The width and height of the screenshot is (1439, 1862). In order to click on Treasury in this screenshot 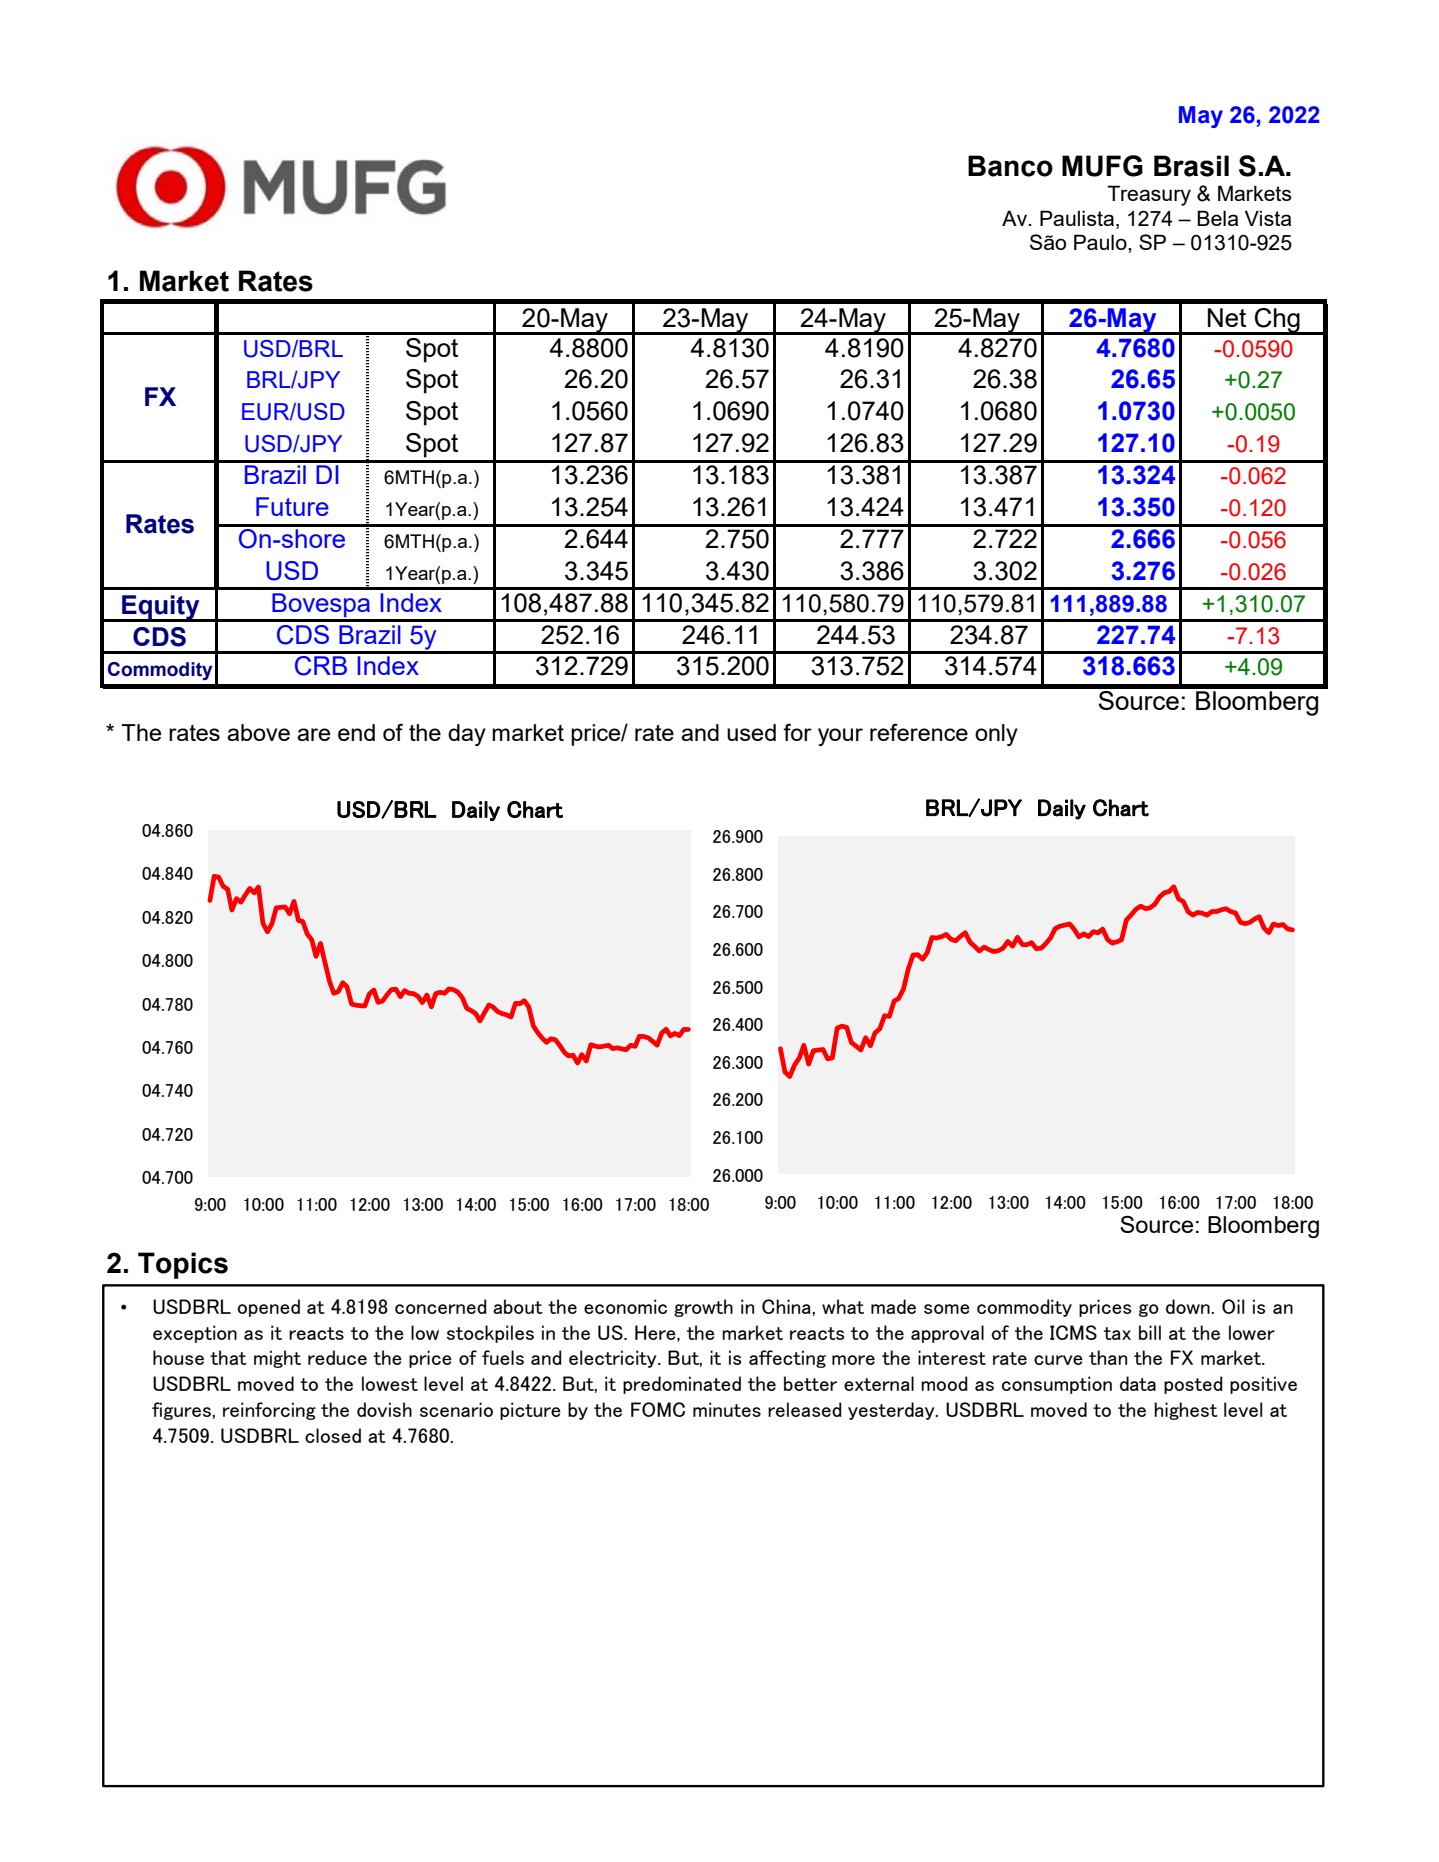, I will do `click(1149, 195)`.
